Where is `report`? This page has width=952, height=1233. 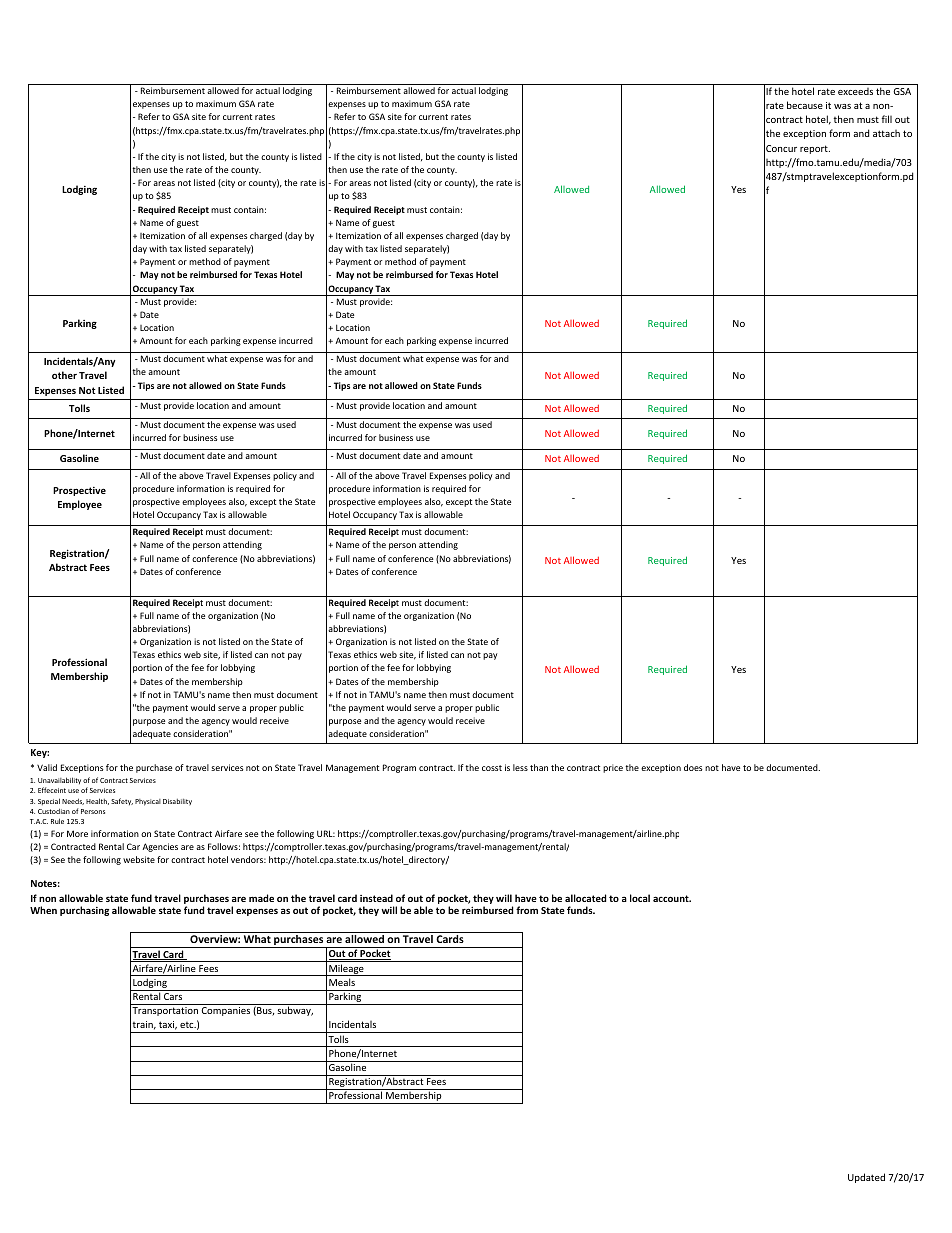 report is located at coordinates (815, 149).
